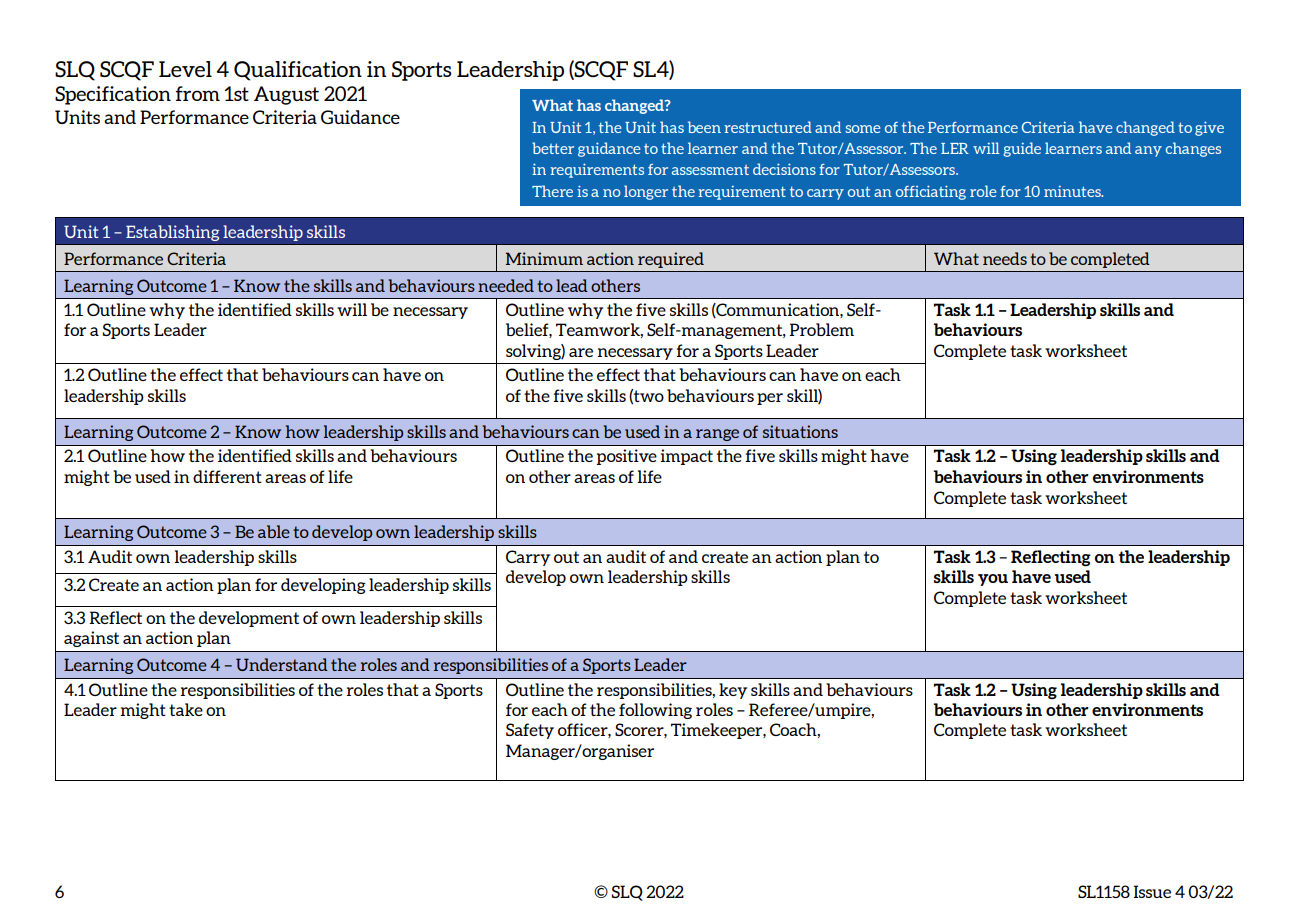  I want to click on guide, so click(1022, 149).
